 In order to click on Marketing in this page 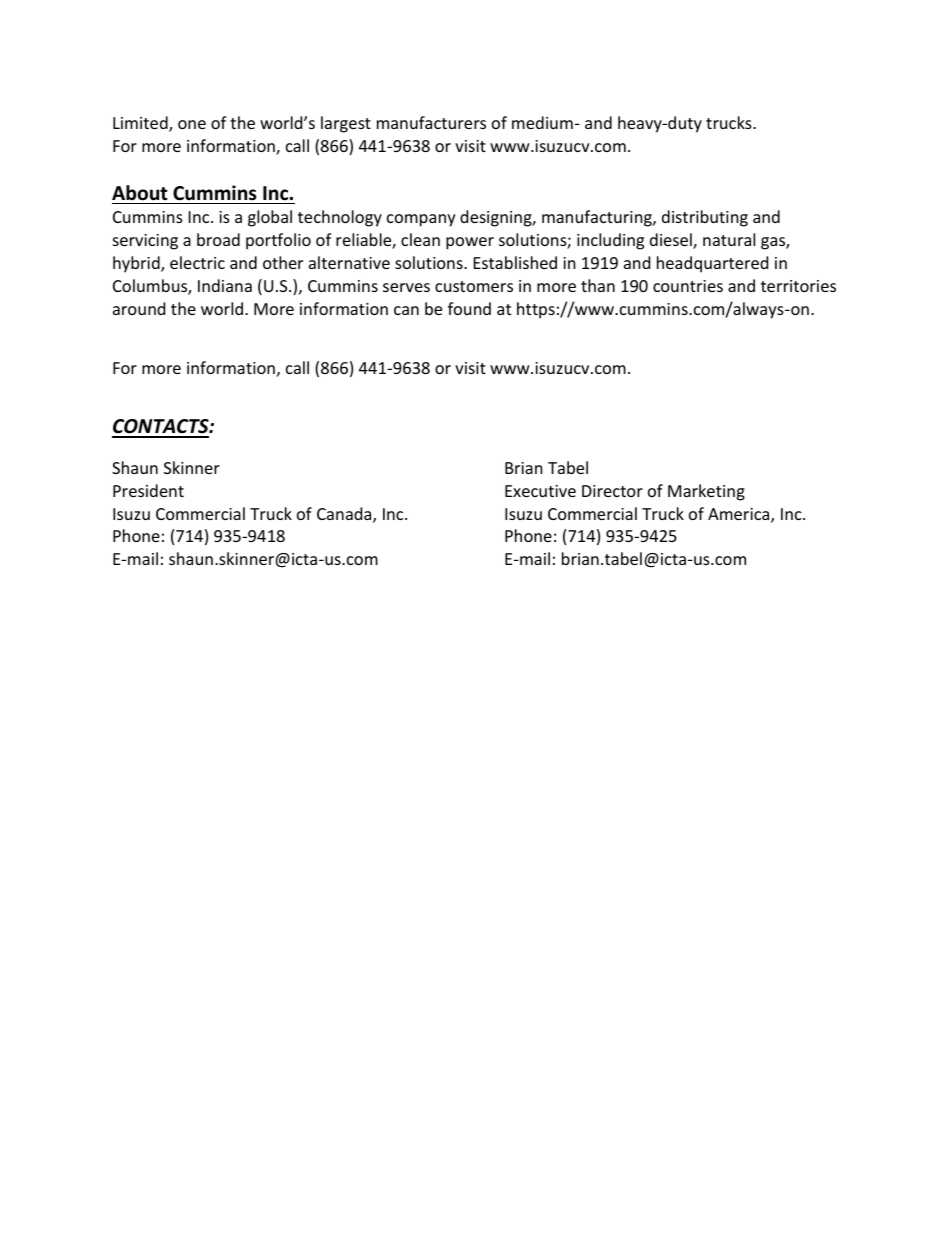, I will do `click(706, 492)`.
